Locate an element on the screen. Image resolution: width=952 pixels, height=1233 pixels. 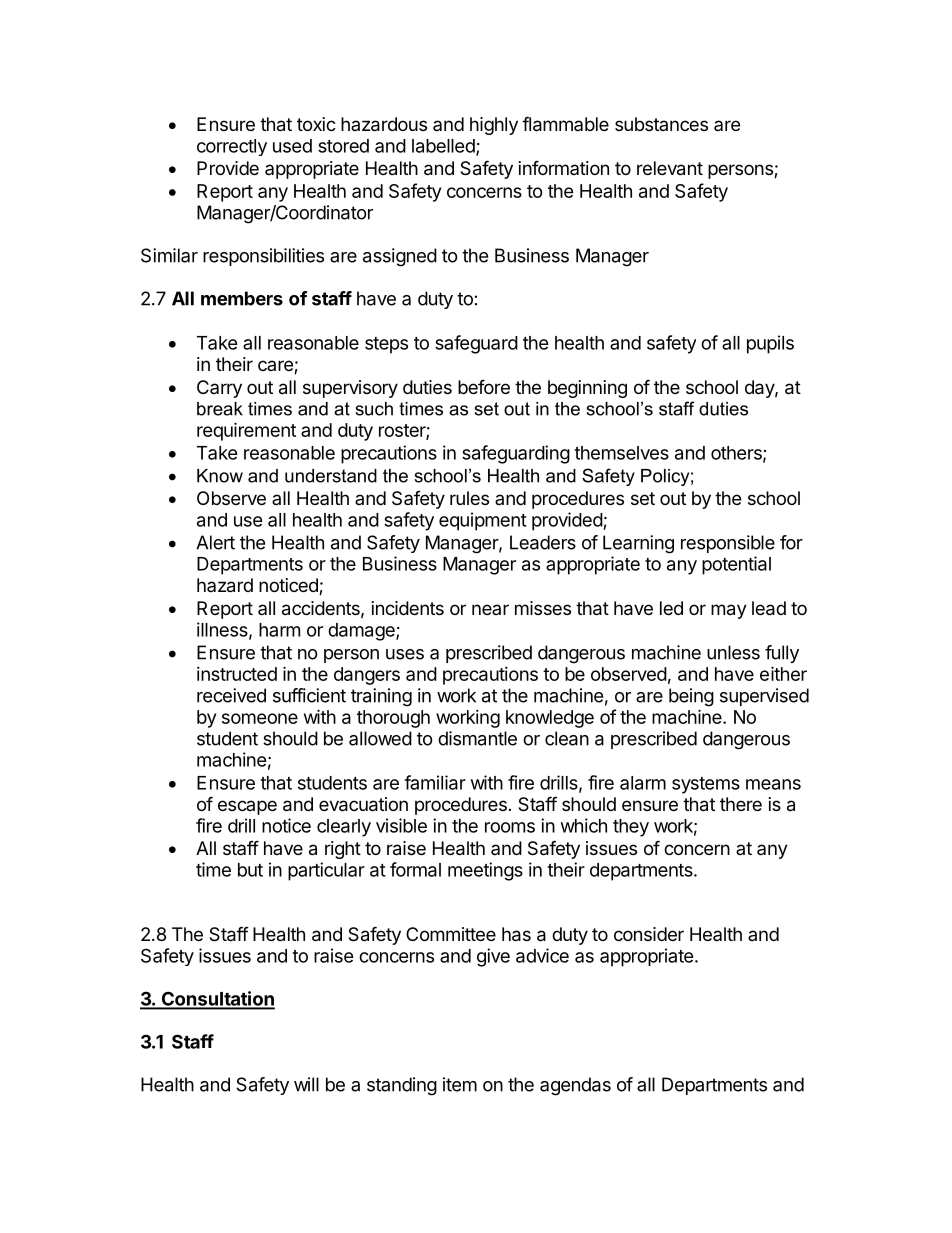
Carry is located at coordinates (219, 389).
